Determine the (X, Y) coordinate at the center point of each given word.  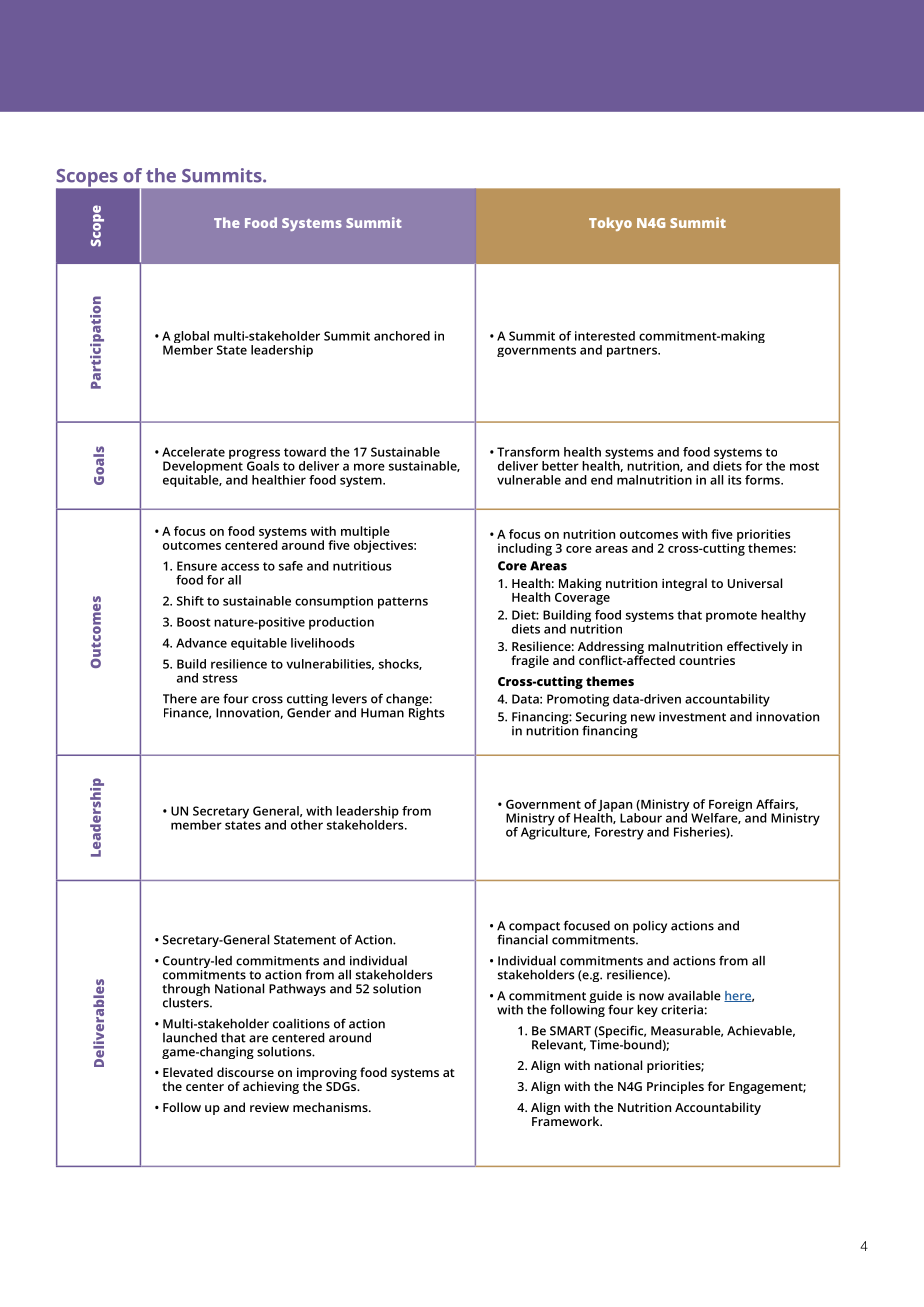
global (190, 338)
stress (220, 678)
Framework (567, 1120)
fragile (530, 661)
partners (633, 351)
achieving (271, 1087)
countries (707, 660)
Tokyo (610, 224)
